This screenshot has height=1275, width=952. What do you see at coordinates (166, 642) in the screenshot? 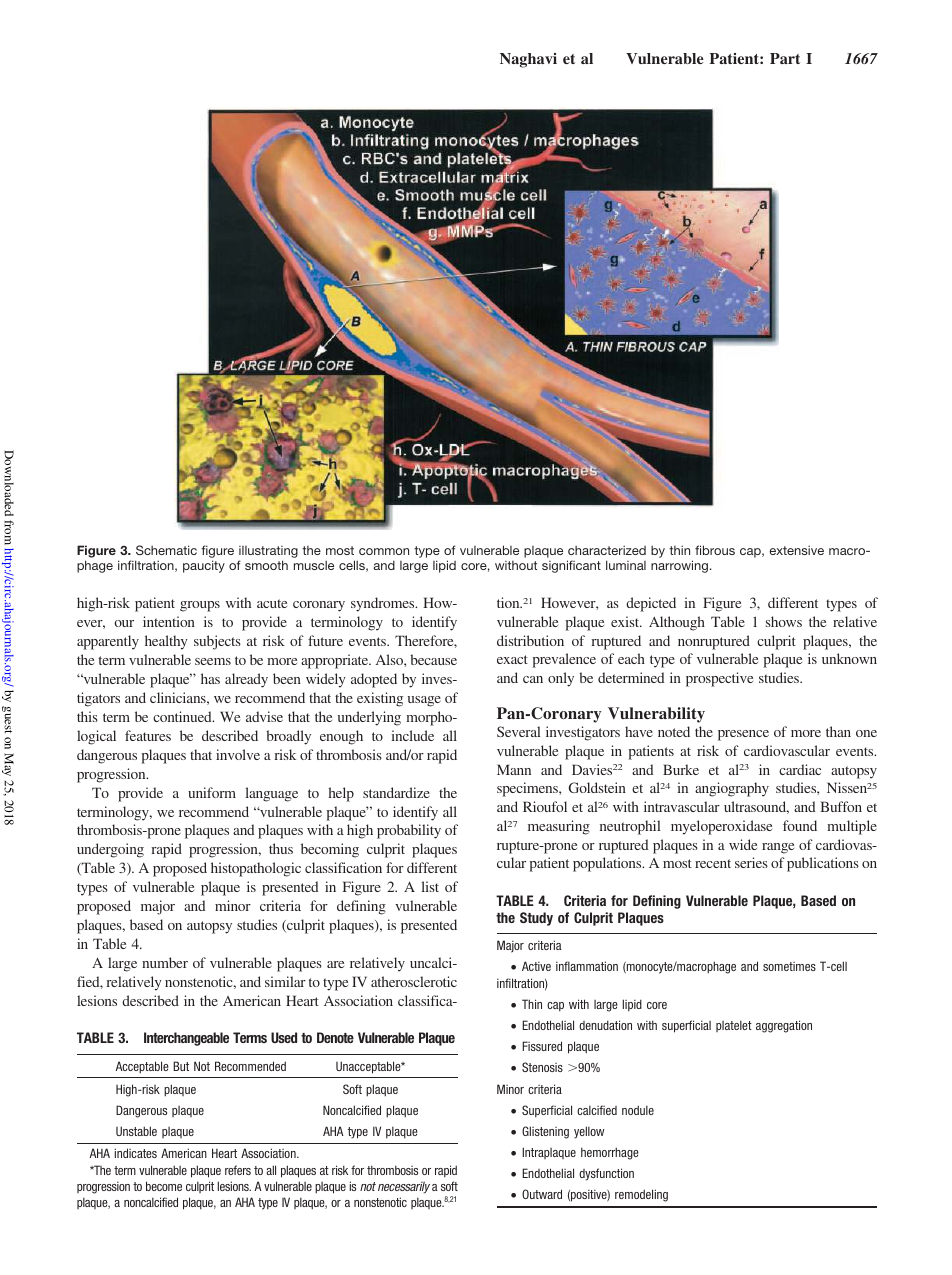
I see `healthy` at bounding box center [166, 642].
